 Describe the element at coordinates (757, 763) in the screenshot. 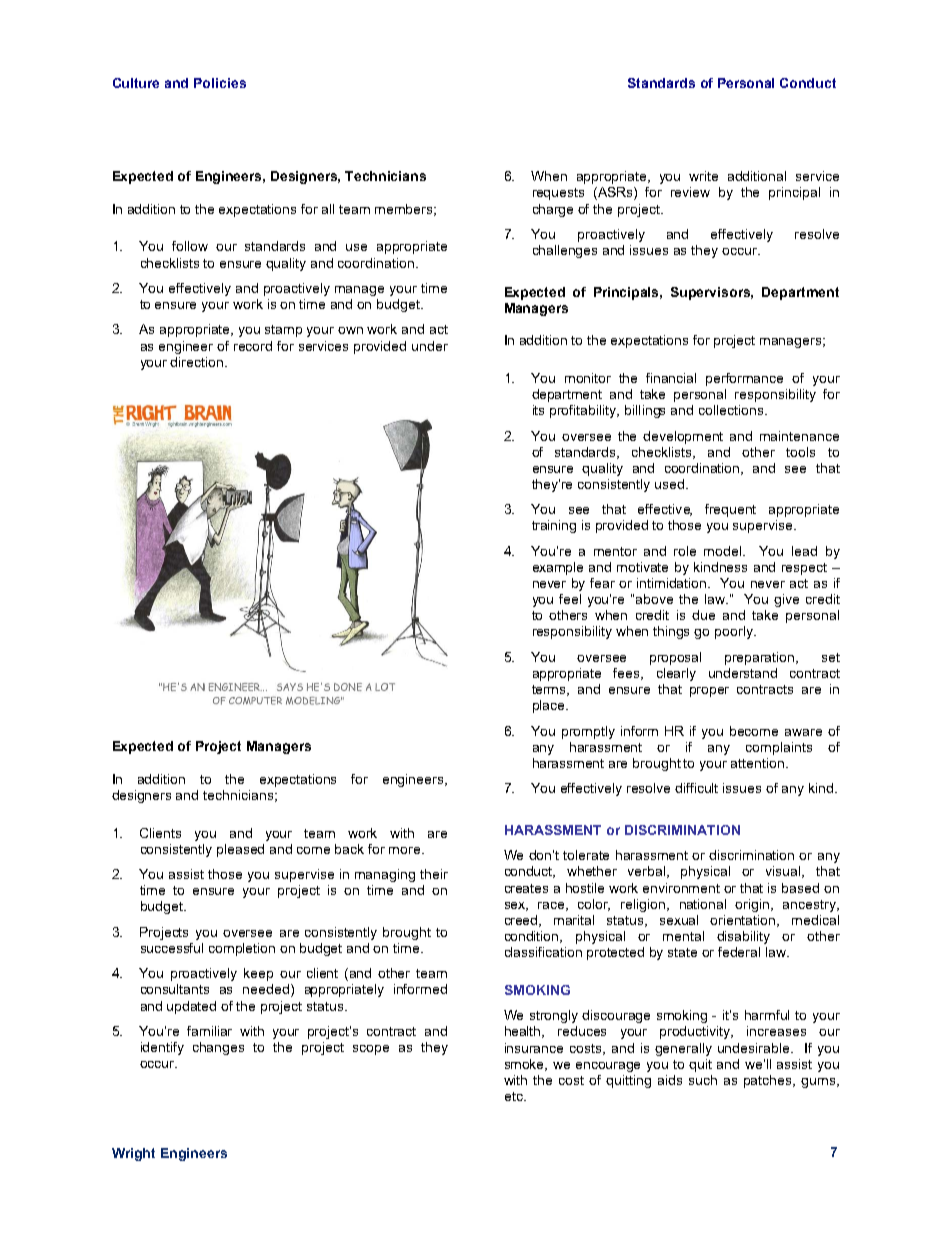

I see `attention` at that location.
